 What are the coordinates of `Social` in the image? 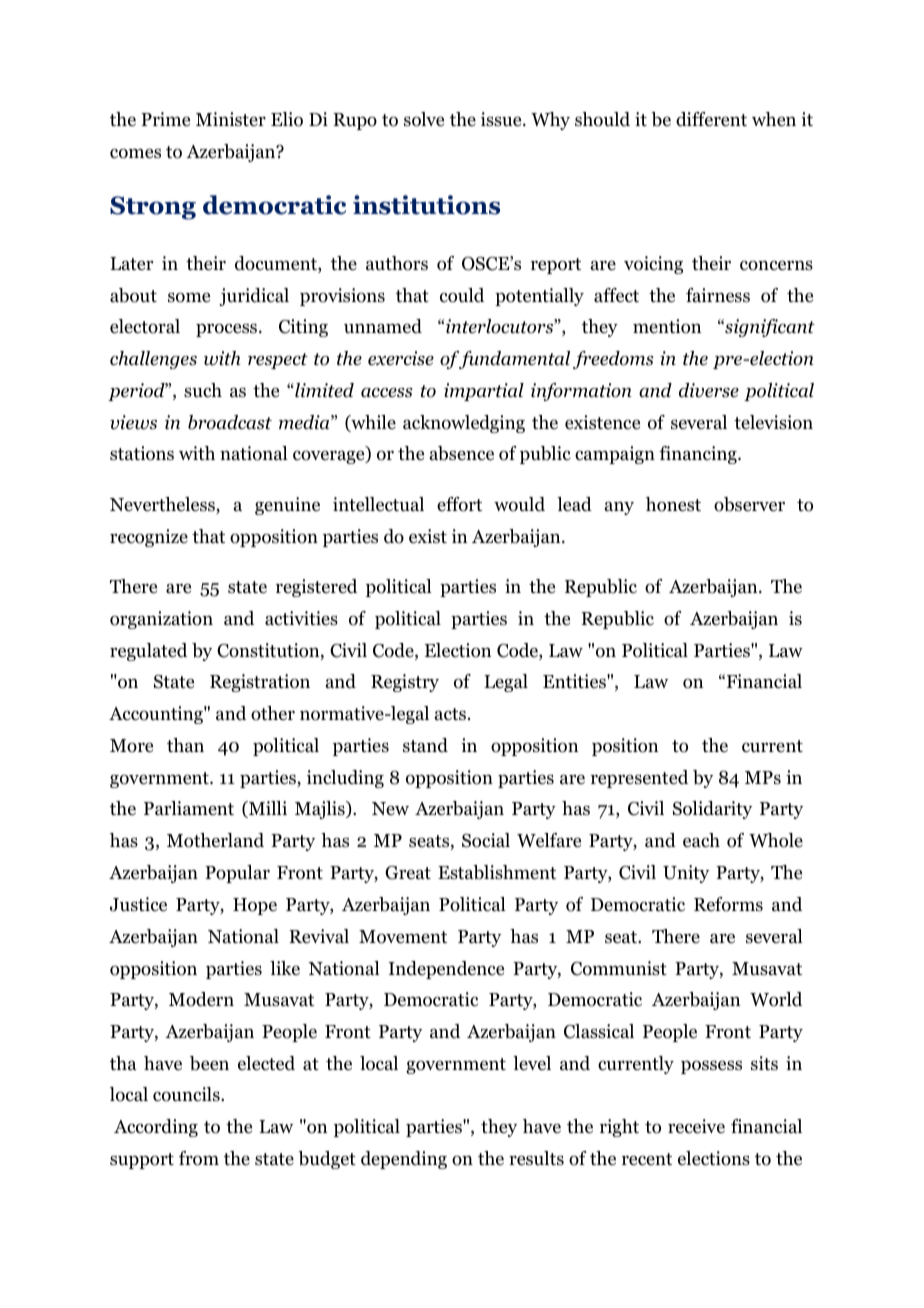 It's located at (486, 840).
